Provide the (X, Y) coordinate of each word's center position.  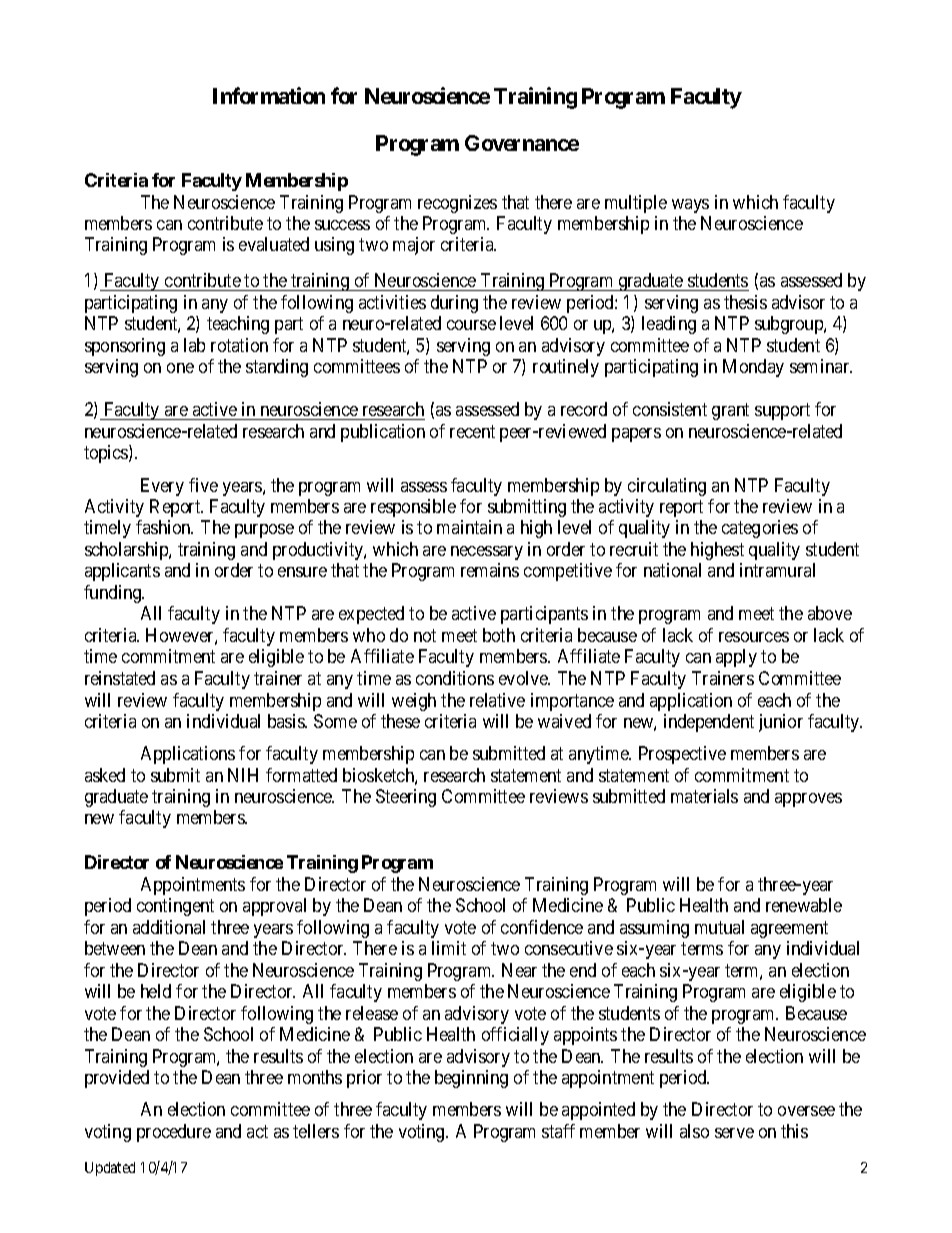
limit (449, 948)
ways (690, 206)
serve (734, 1133)
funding (113, 594)
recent (472, 431)
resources (754, 637)
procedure (174, 1133)
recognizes (457, 204)
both (499, 635)
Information (269, 95)
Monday (753, 368)
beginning (471, 1079)
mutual (719, 927)
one (180, 368)
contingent (175, 907)
